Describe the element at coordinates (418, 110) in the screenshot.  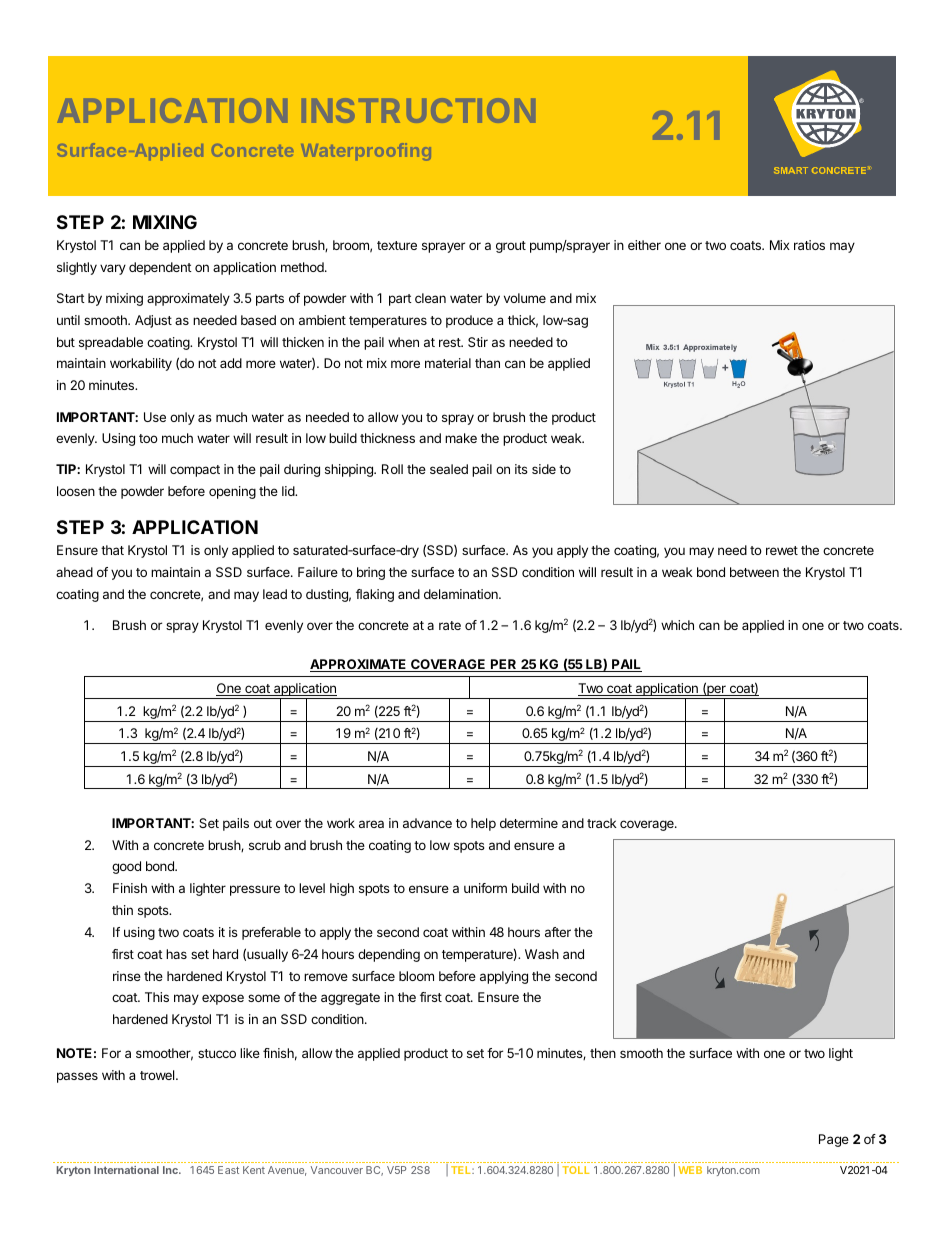
I see `INSTRUCTION` at that location.
